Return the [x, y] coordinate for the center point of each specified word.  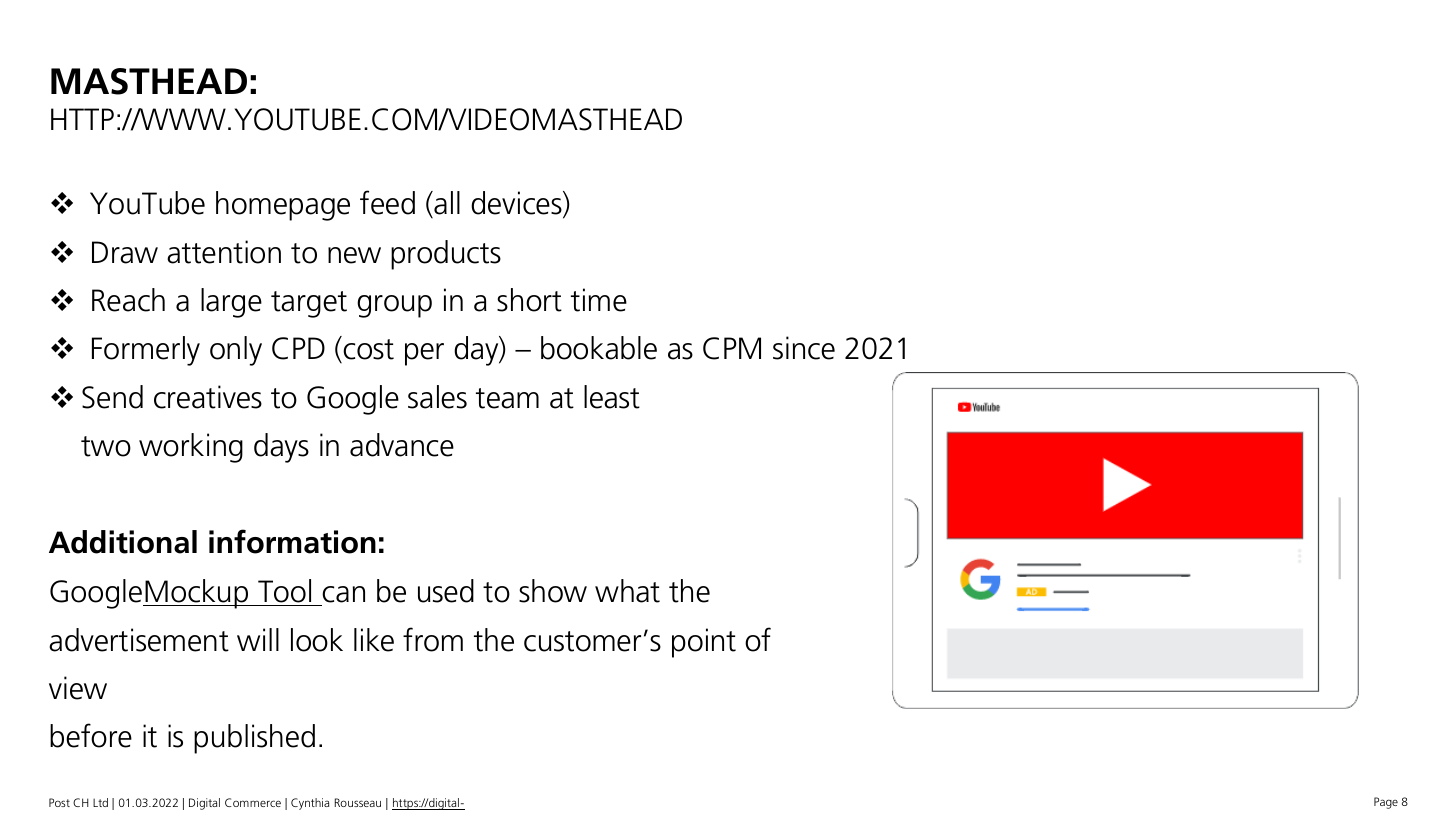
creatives [208, 397]
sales [437, 397]
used [446, 591]
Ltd [100, 802]
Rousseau [358, 802]
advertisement [139, 640]
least [612, 397]
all [446, 203]
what [627, 591]
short [529, 300]
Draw [125, 252]
